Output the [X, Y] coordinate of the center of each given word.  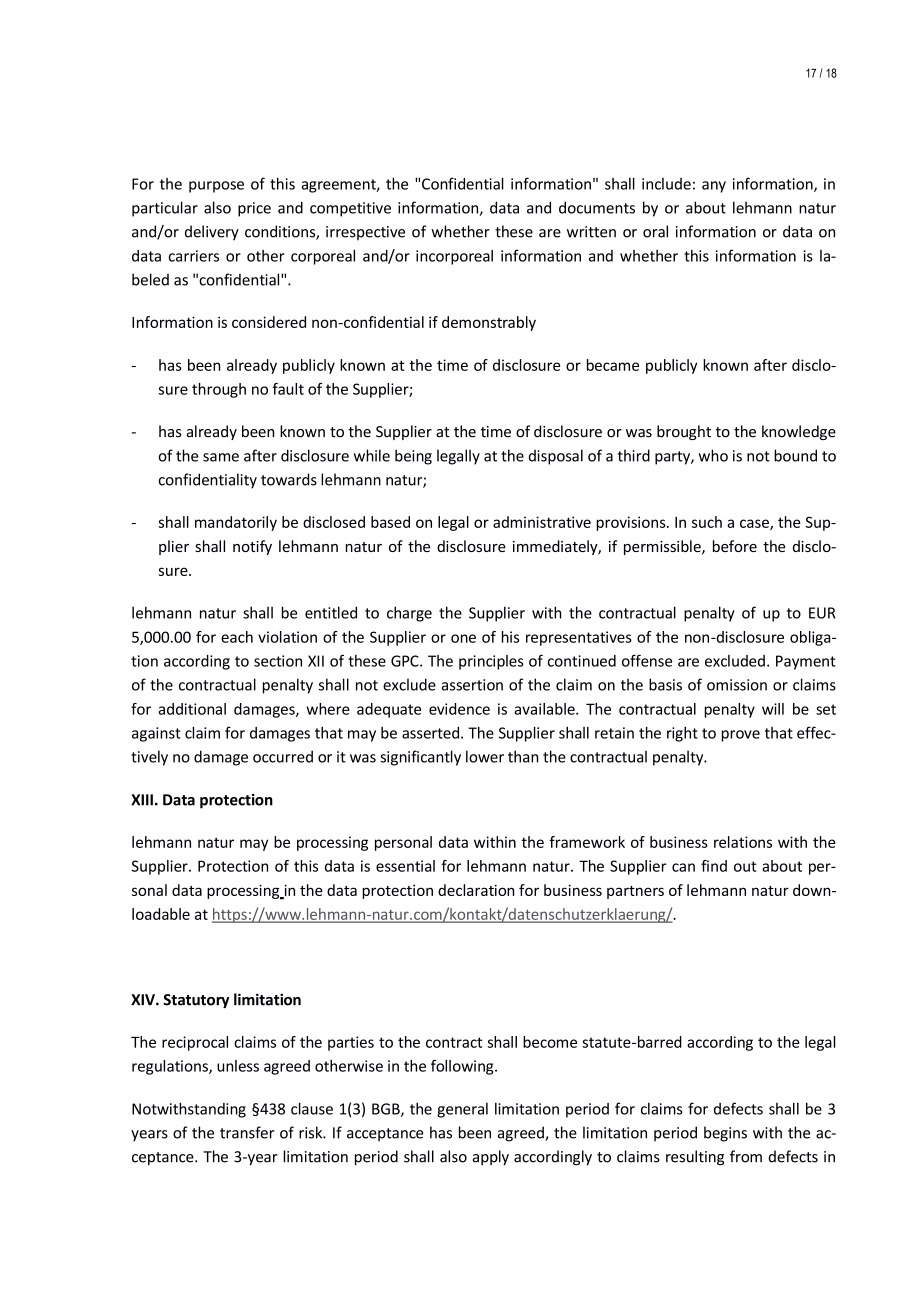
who [713, 455]
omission [737, 685]
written [591, 232]
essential [405, 866]
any [714, 187]
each [237, 637]
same [221, 457]
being [413, 457]
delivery [212, 233]
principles [491, 662]
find [714, 866]
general [462, 1110]
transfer [247, 1132]
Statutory [196, 1001]
